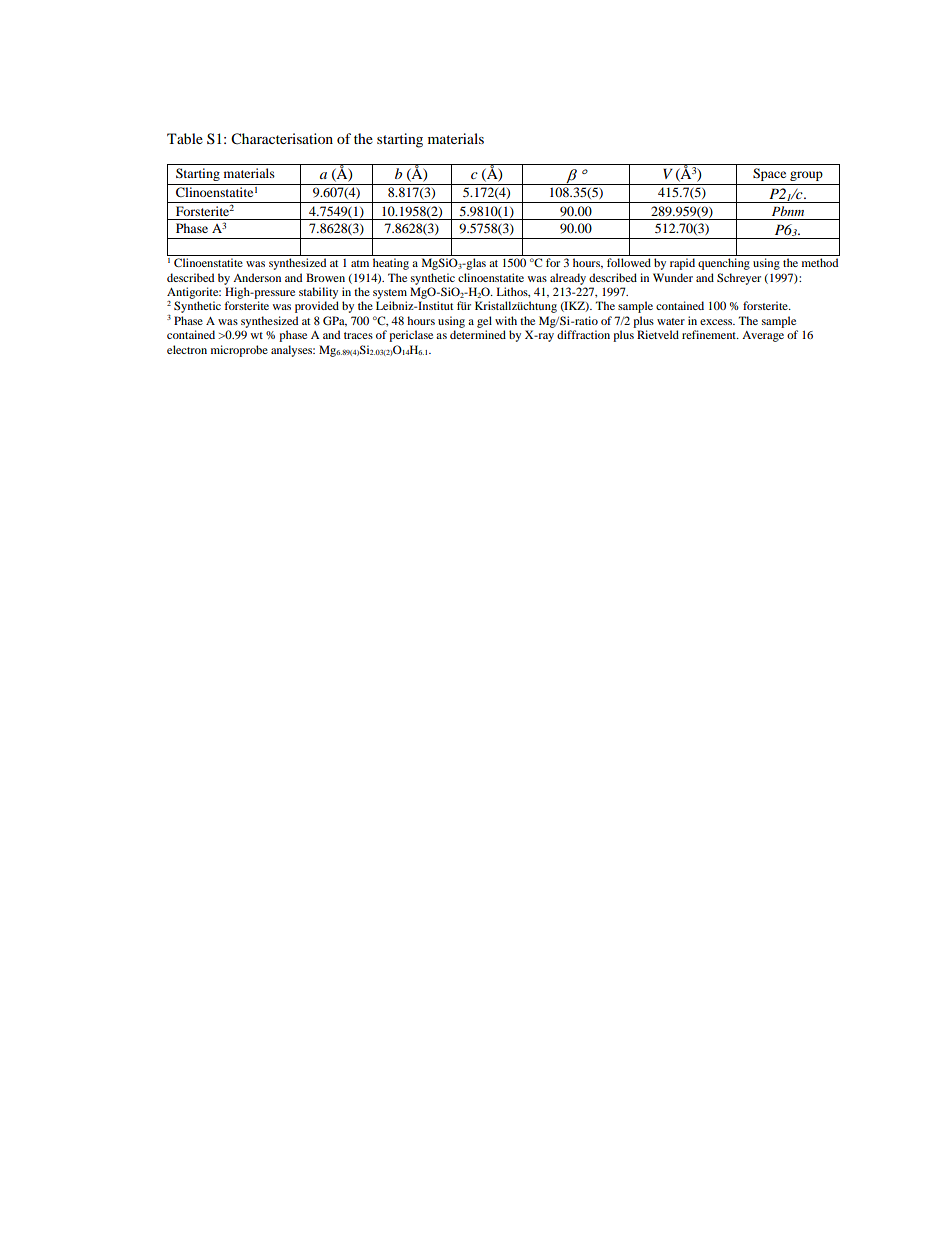 The height and width of the image is (1233, 952). Describe the element at coordinates (820, 262) in the image. I see `method` at that location.
